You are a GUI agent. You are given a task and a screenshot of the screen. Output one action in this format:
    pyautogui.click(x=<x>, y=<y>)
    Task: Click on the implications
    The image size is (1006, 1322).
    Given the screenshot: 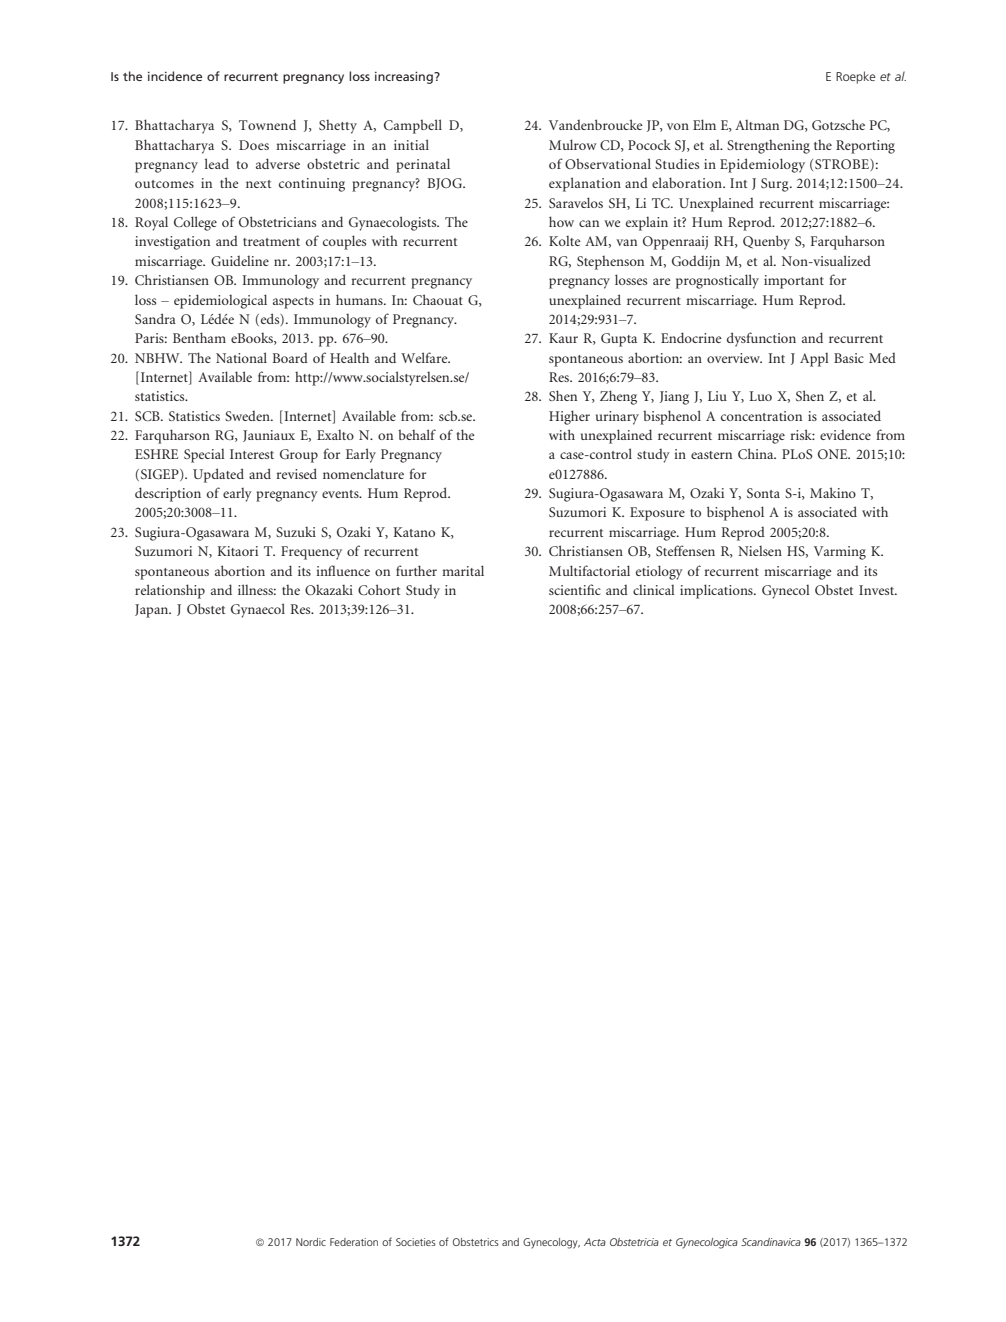 What is the action you would take?
    pyautogui.click(x=717, y=591)
